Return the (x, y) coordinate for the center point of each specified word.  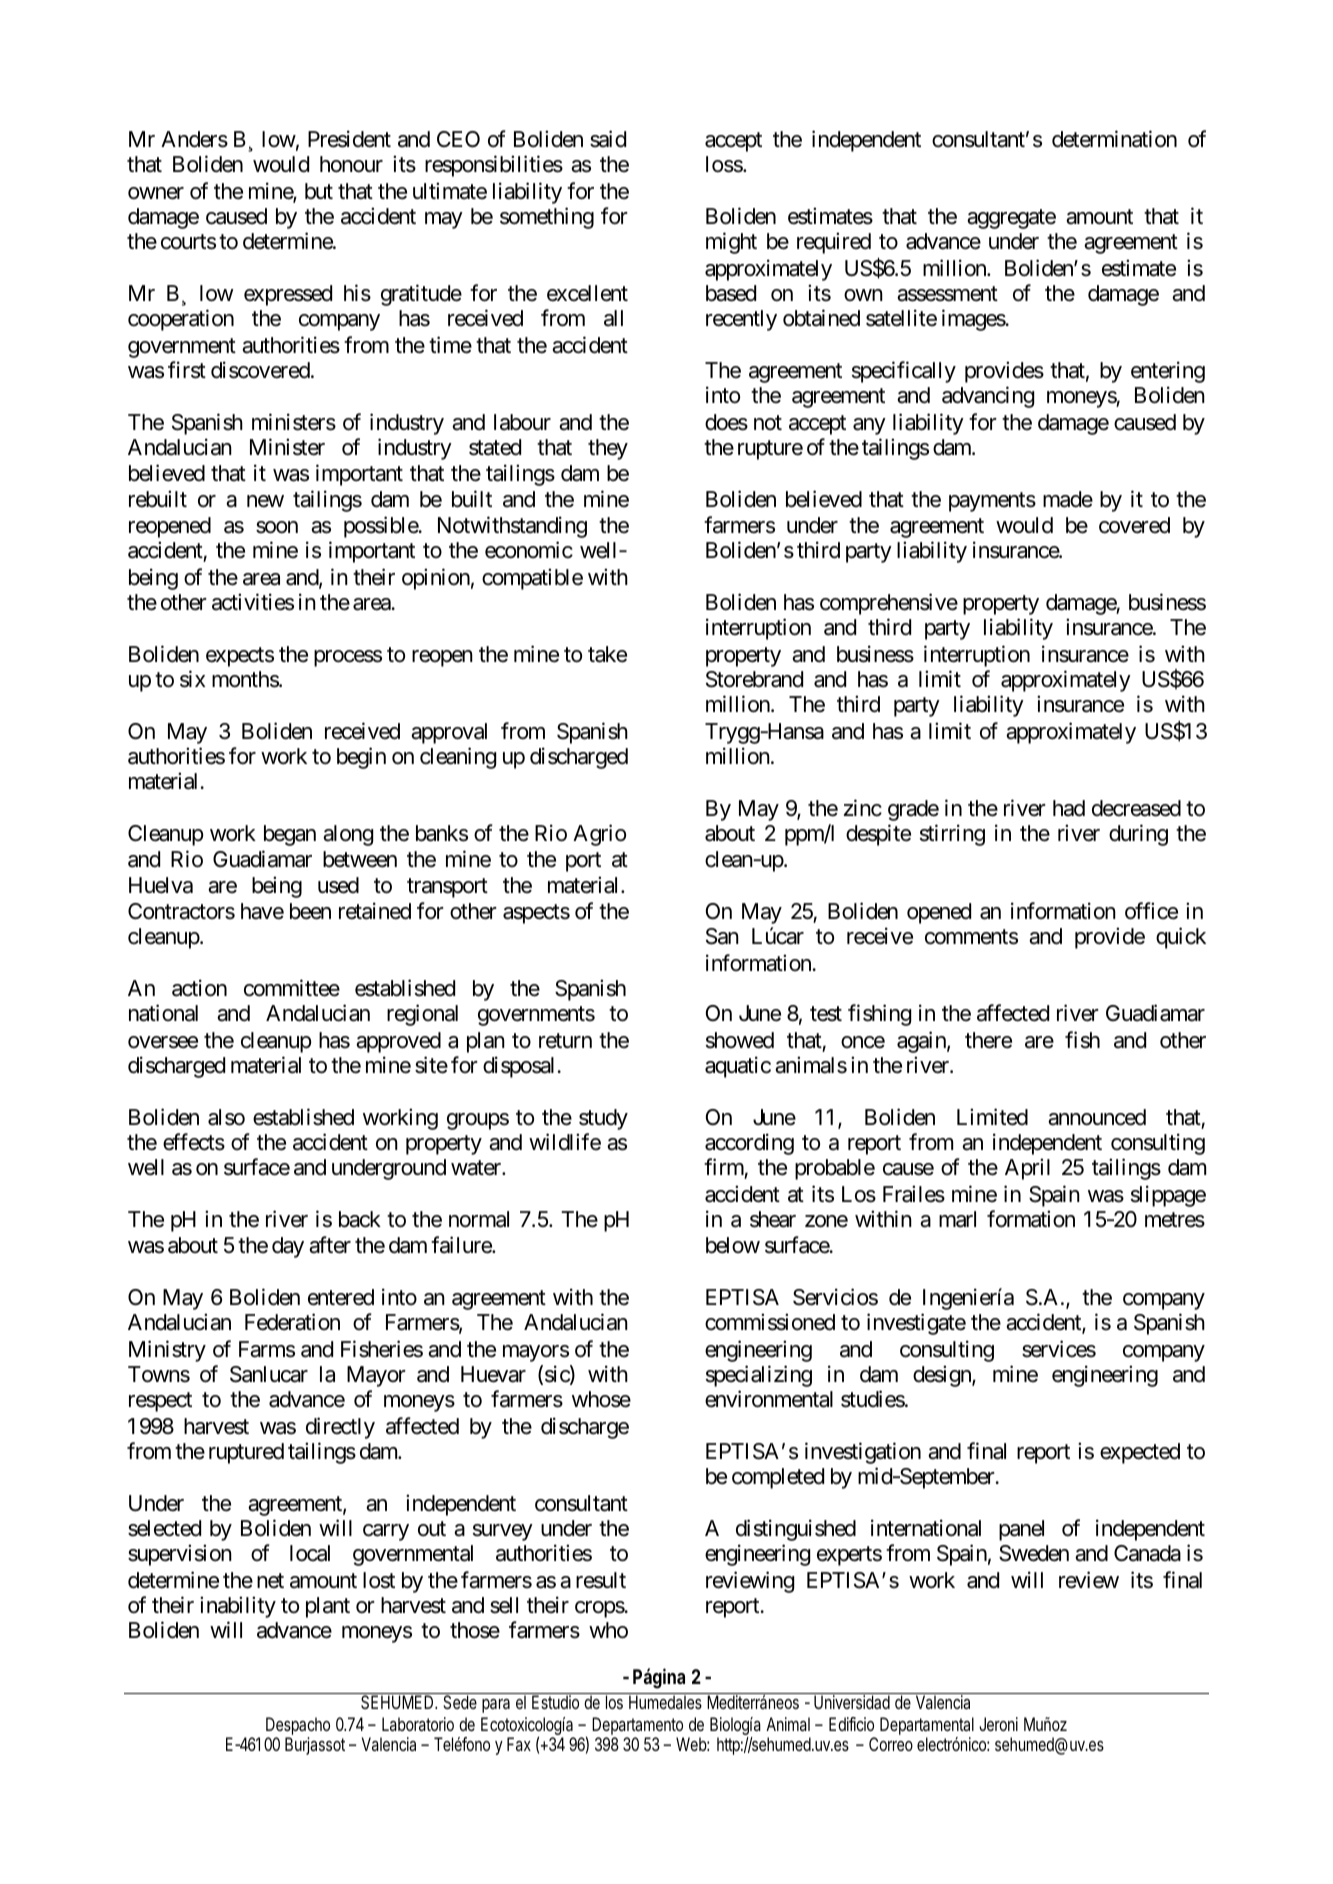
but (319, 191)
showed (740, 1040)
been (310, 911)
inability (238, 1607)
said (608, 139)
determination (1114, 139)
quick (1181, 938)
